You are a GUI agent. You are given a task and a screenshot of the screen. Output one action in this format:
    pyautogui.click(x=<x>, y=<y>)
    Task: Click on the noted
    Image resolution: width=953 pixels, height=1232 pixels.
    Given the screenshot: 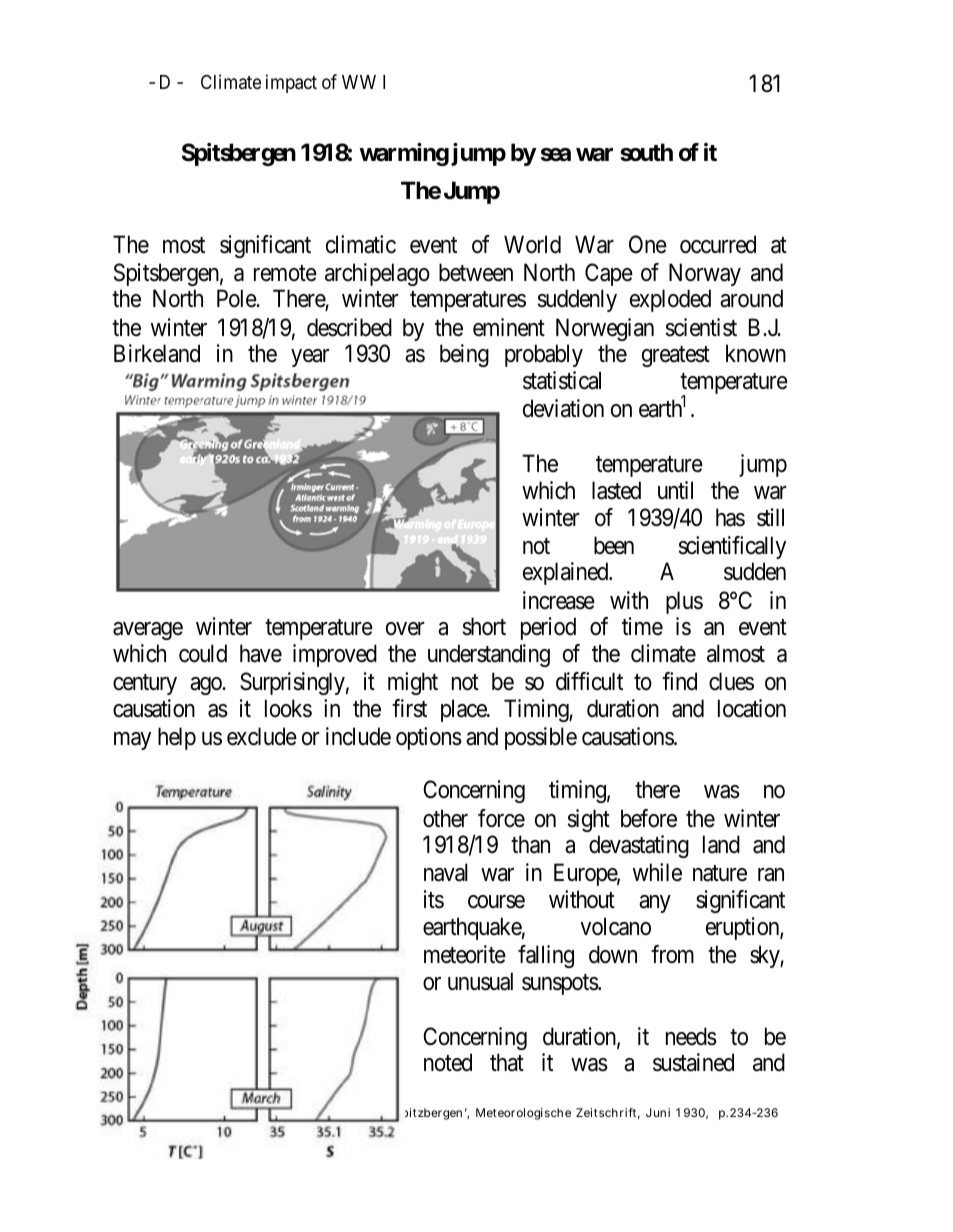 What is the action you would take?
    pyautogui.click(x=448, y=1062)
